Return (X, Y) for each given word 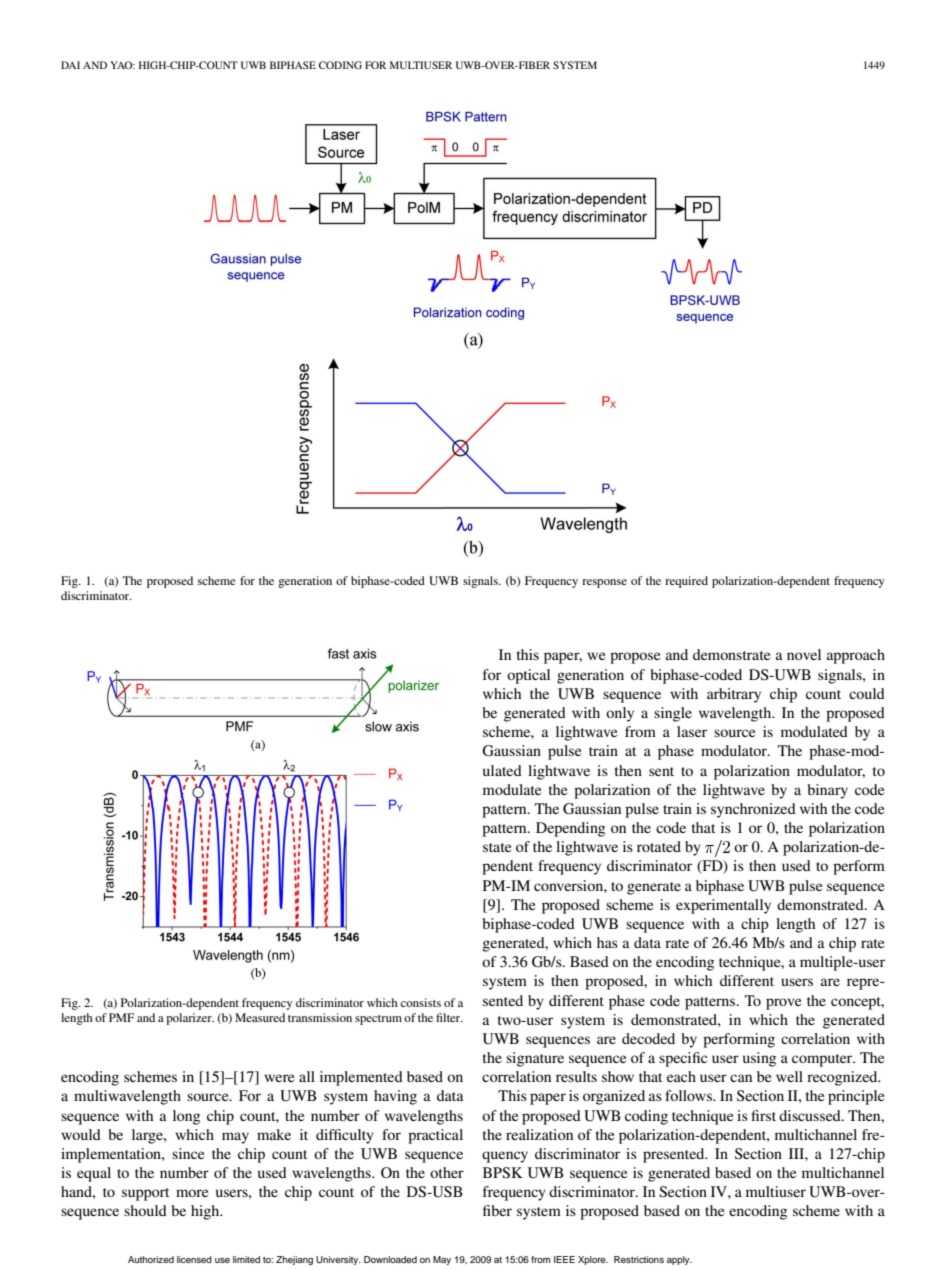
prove (783, 1004)
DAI (70, 65)
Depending (570, 829)
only (620, 714)
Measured (260, 1017)
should (145, 1210)
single (673, 714)
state (497, 847)
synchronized (753, 810)
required (686, 582)
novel (804, 654)
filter (449, 1017)
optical (528, 676)
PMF (121, 1017)
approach (856, 656)
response (604, 583)
